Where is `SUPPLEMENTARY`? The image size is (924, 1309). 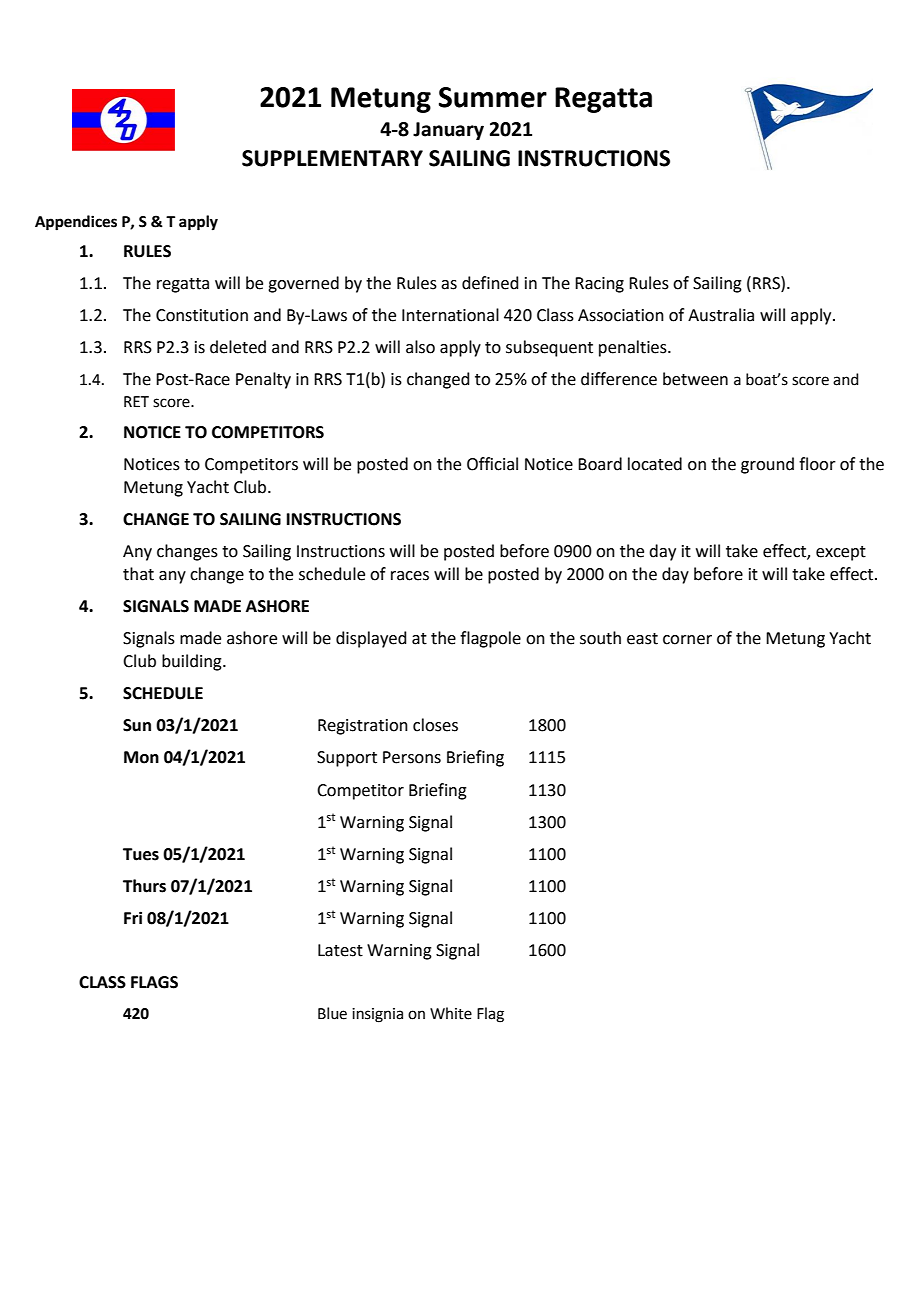 SUPPLEMENTARY is located at coordinates (332, 158).
